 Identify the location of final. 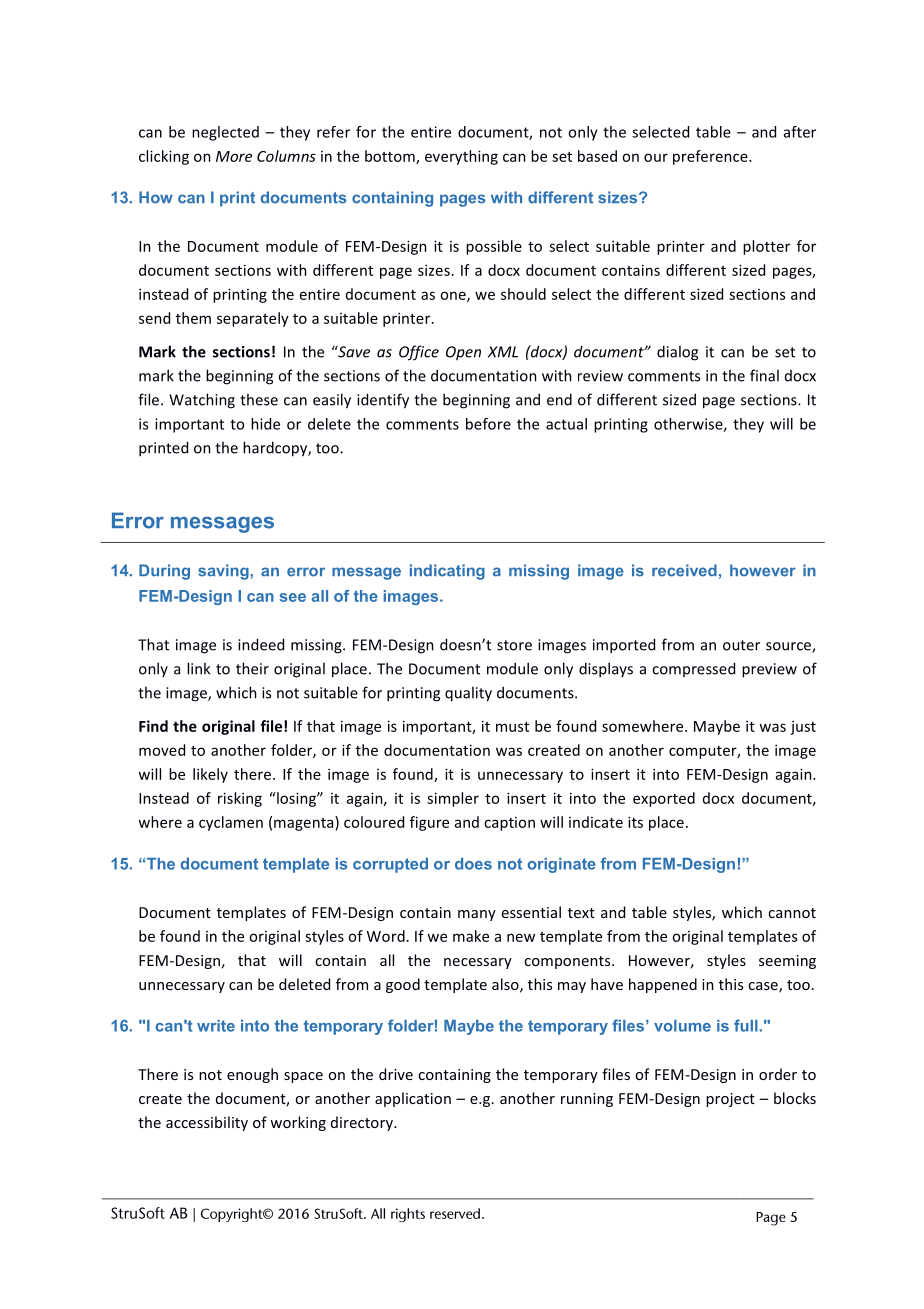
(764, 375).
